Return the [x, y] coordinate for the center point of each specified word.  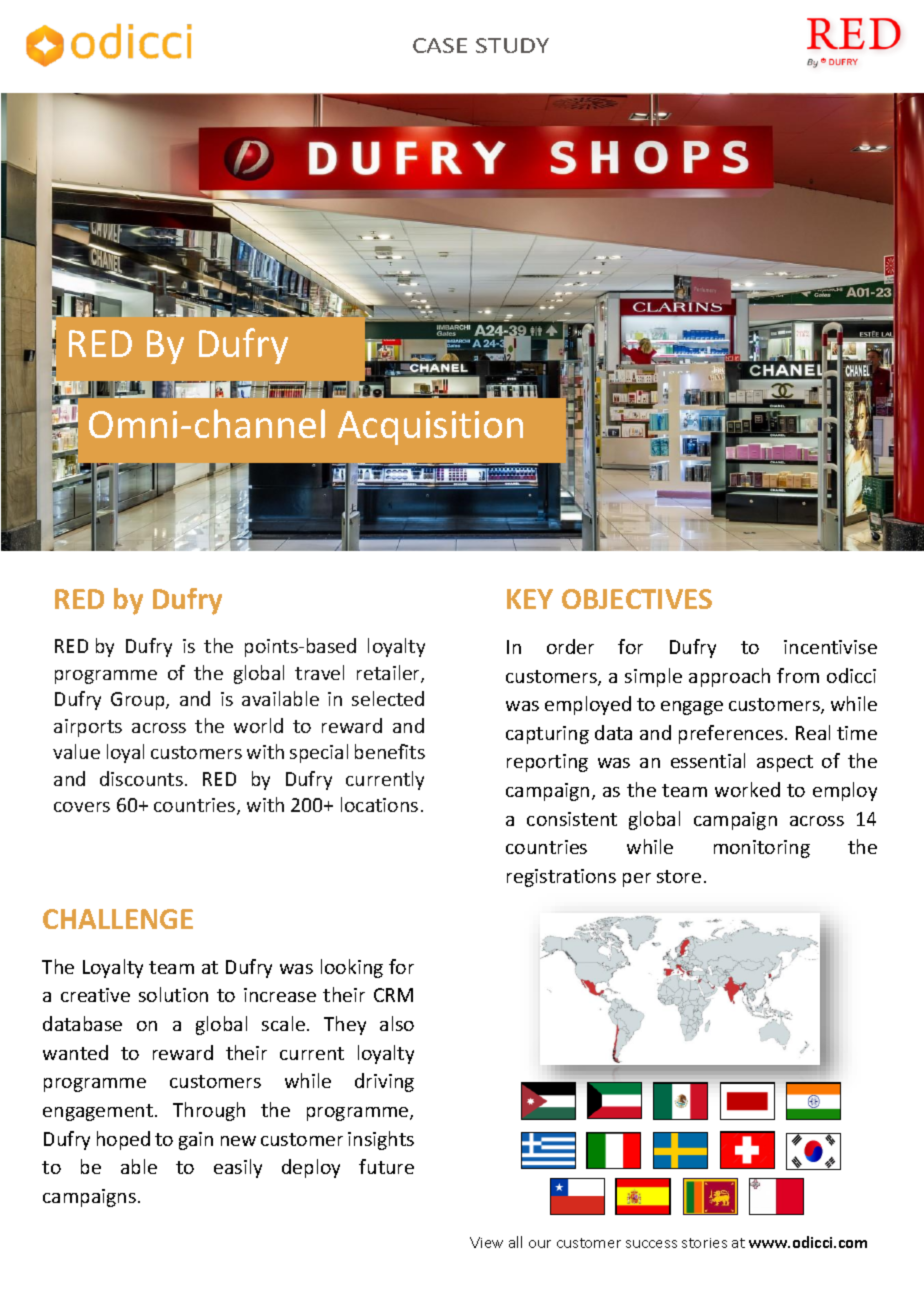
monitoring [762, 849]
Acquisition [430, 428]
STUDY [512, 45]
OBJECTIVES [637, 599]
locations [379, 804]
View [486, 1242]
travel [319, 672]
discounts [141, 778]
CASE [440, 45]
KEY [530, 599]
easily [238, 1168]
